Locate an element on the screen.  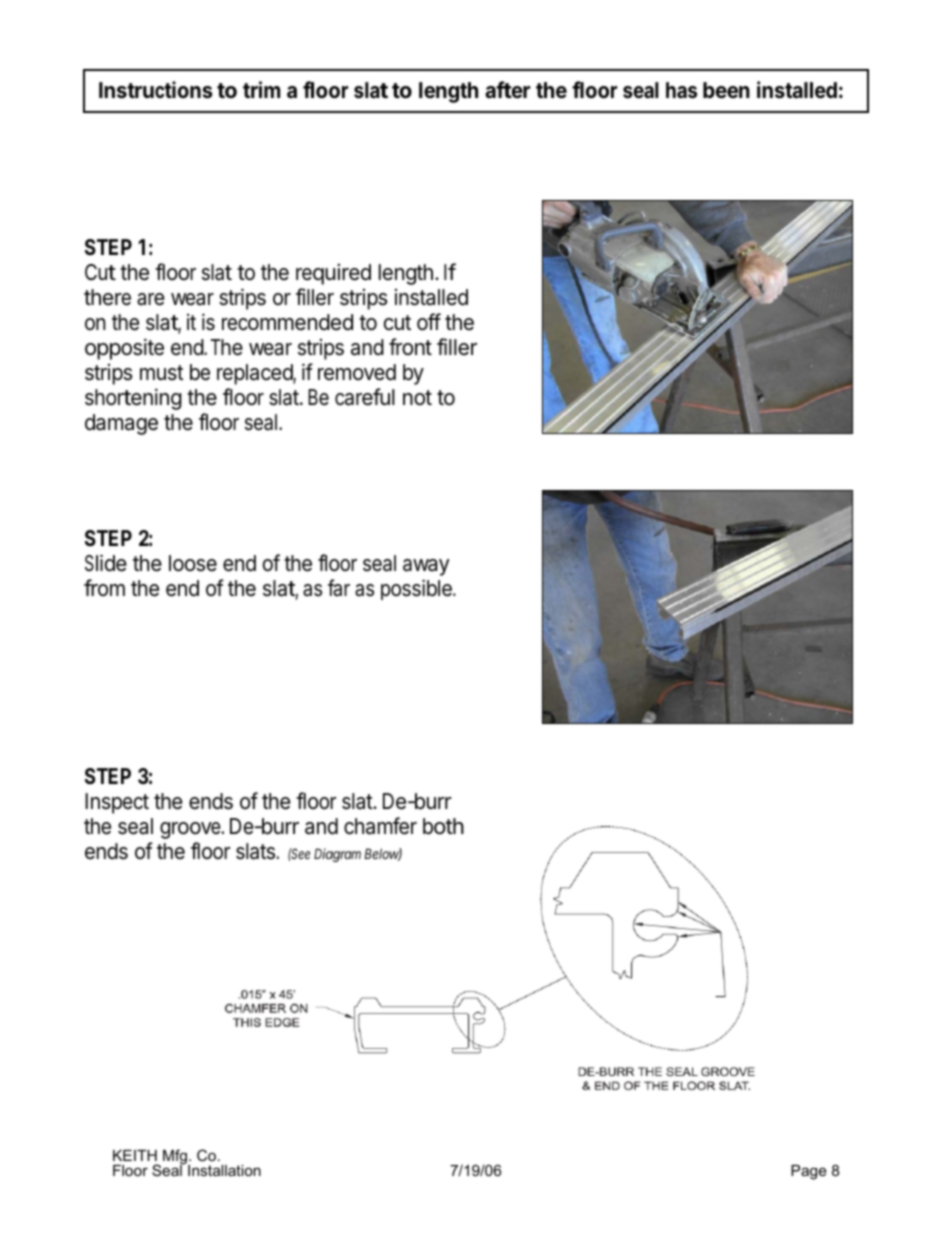
chamfer is located at coordinates (380, 826).
